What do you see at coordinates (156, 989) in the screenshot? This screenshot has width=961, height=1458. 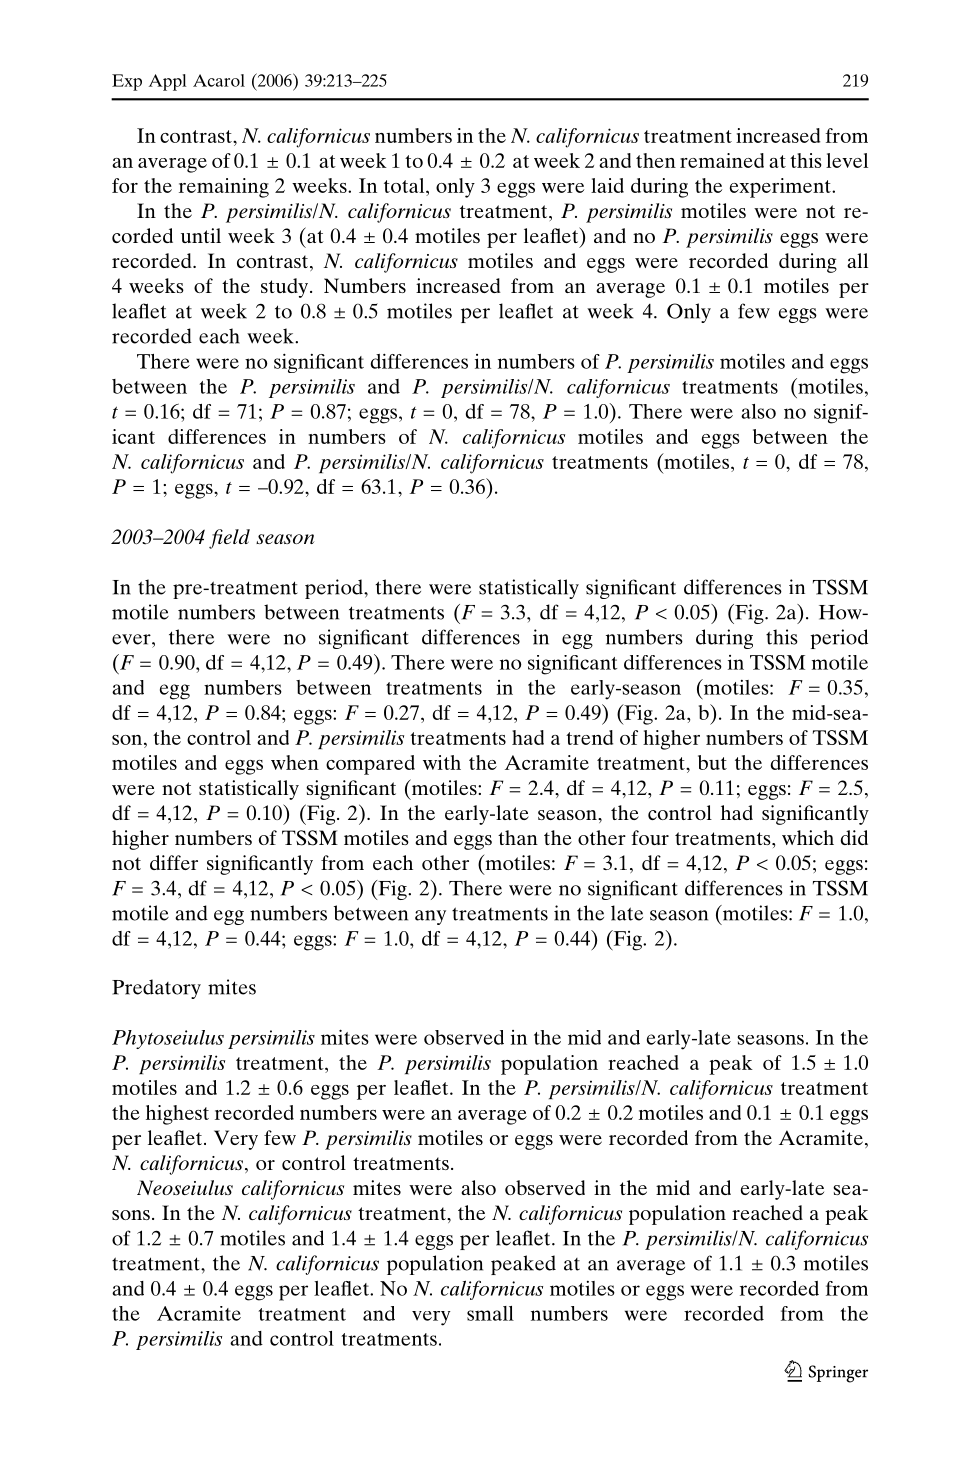 I see `Predatory` at bounding box center [156, 989].
